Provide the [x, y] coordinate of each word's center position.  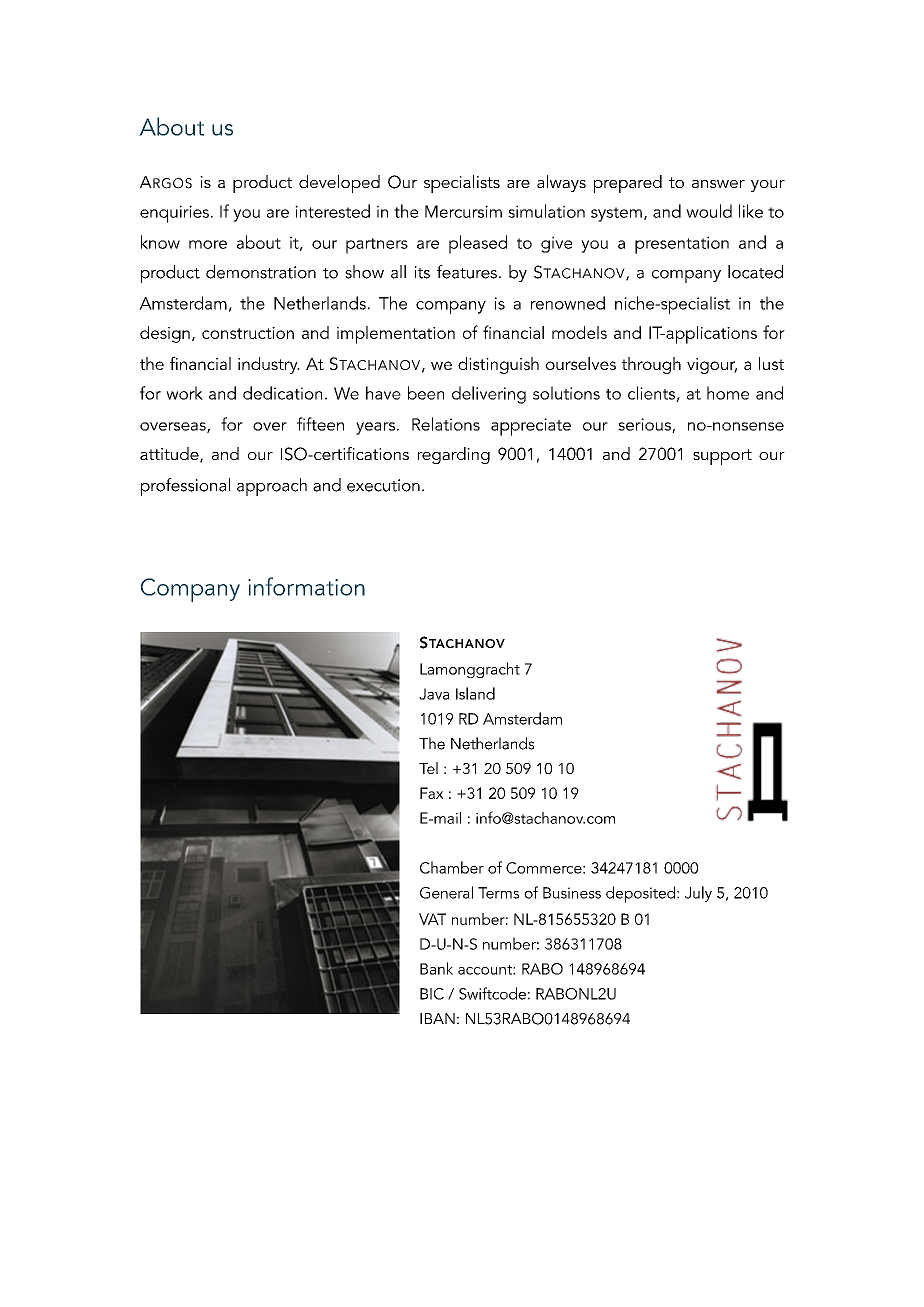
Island [475, 693]
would [709, 211]
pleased [478, 244]
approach [272, 487]
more [208, 244]
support [722, 457]
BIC [432, 994]
